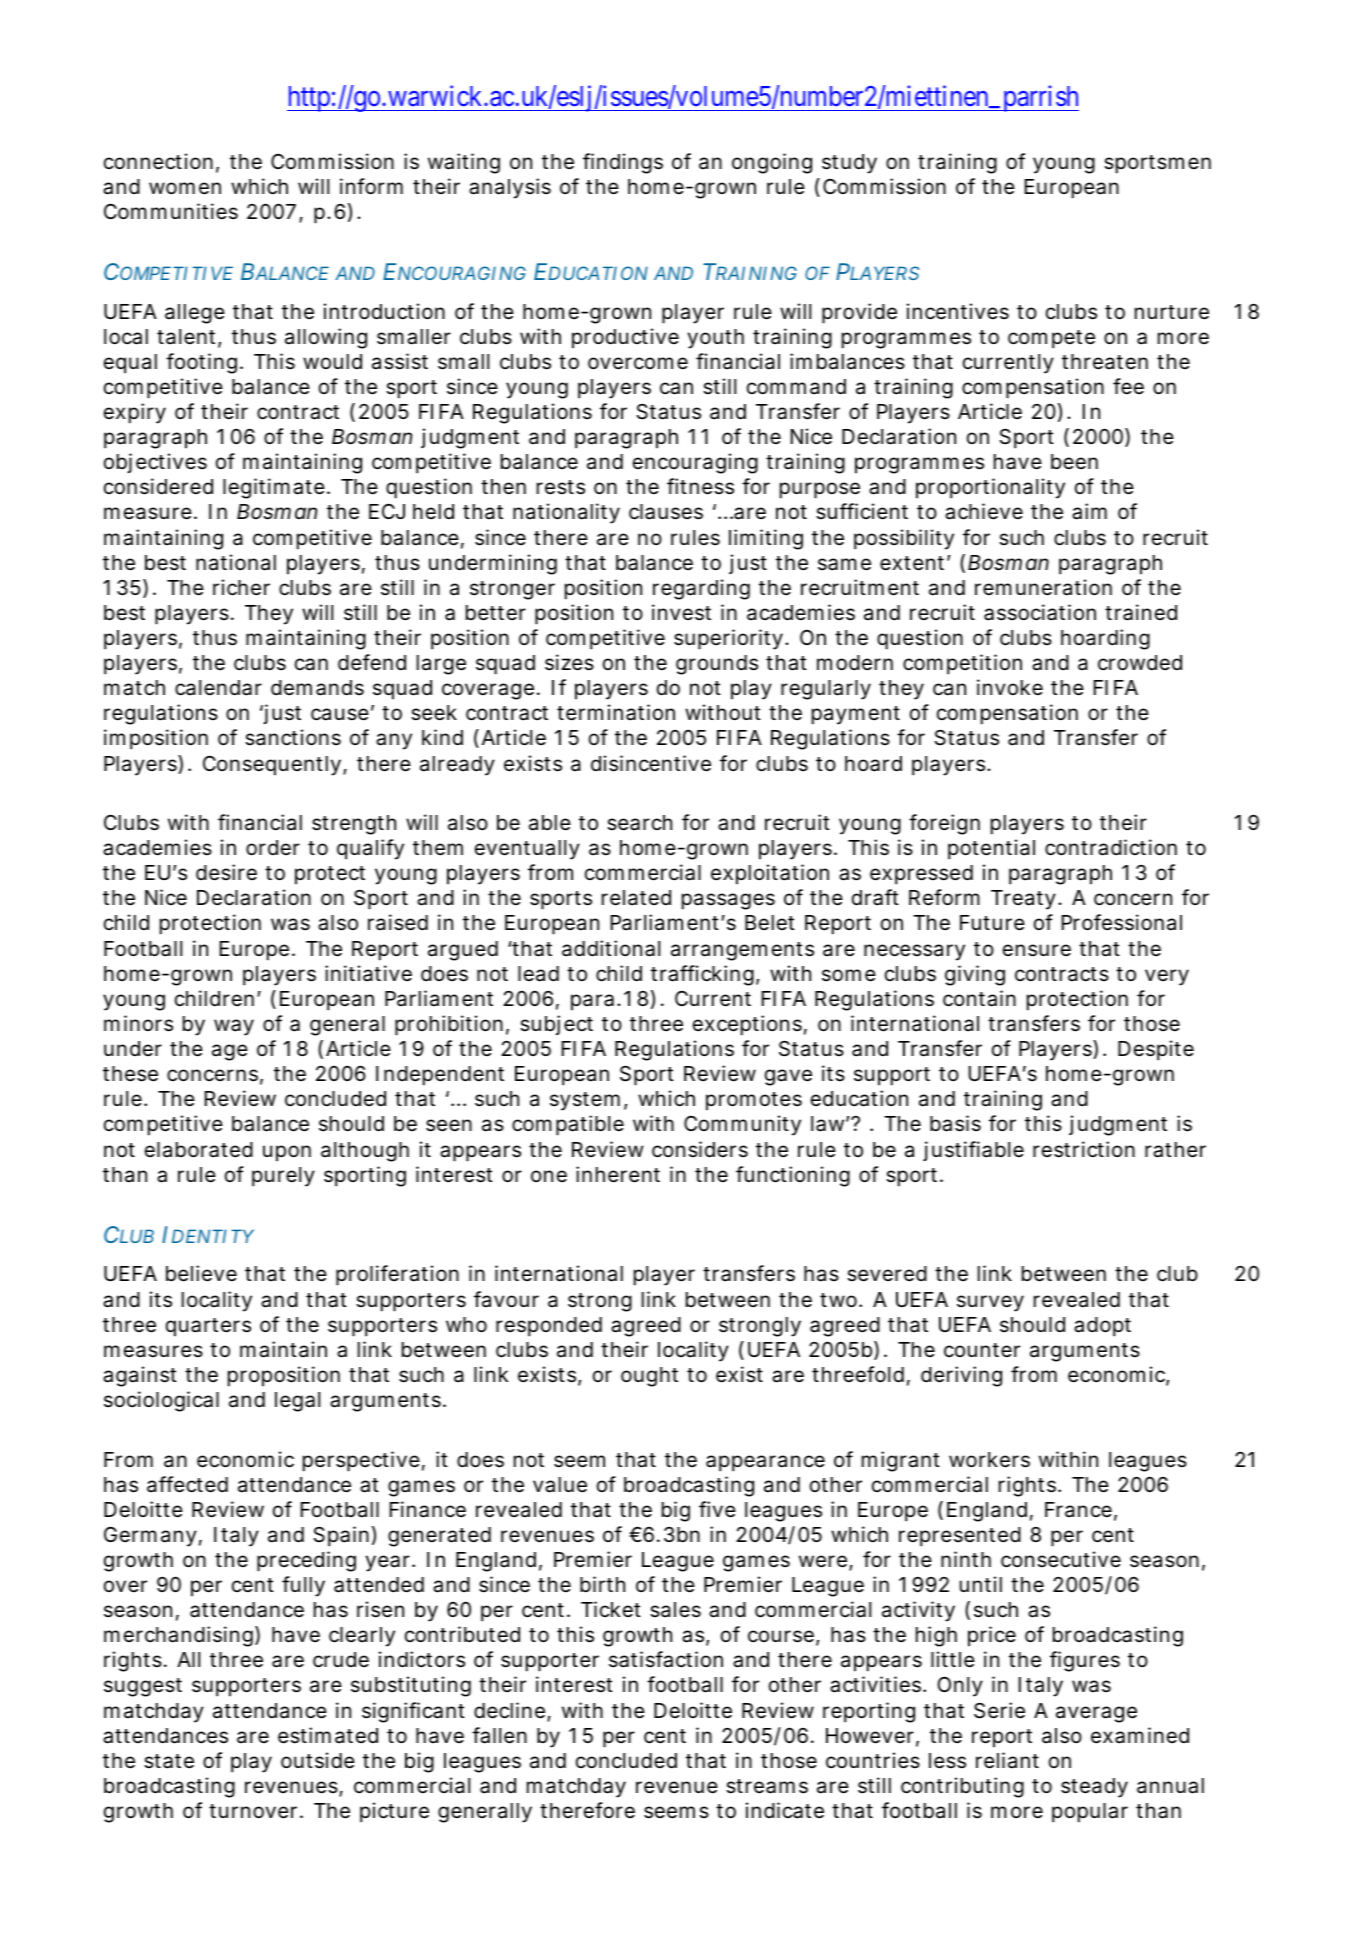 This page has height=1933, width=1366. What do you see at coordinates (234, 1027) in the page?
I see `way` at bounding box center [234, 1027].
